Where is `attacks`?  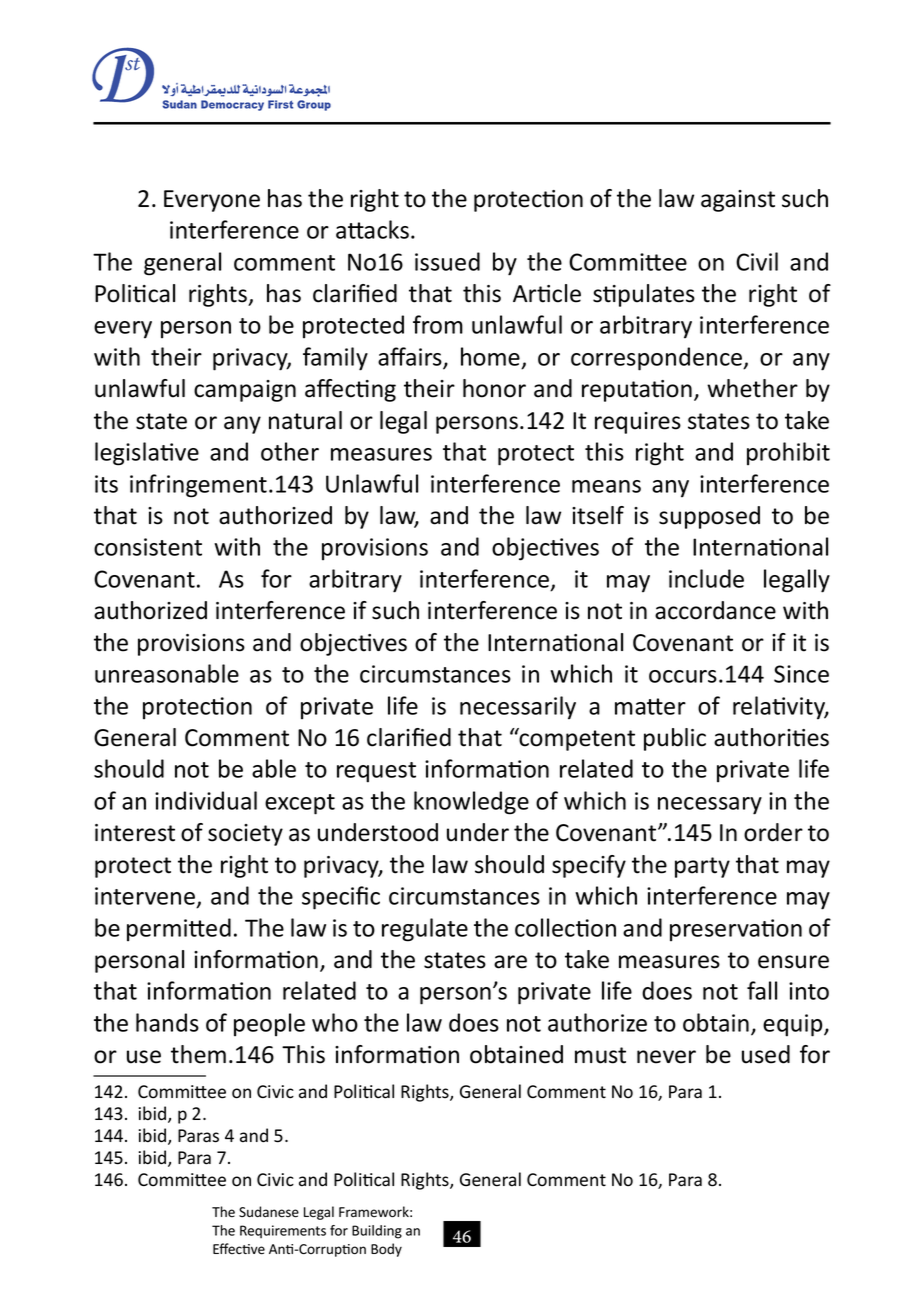
attacks is located at coordinates (372, 229).
